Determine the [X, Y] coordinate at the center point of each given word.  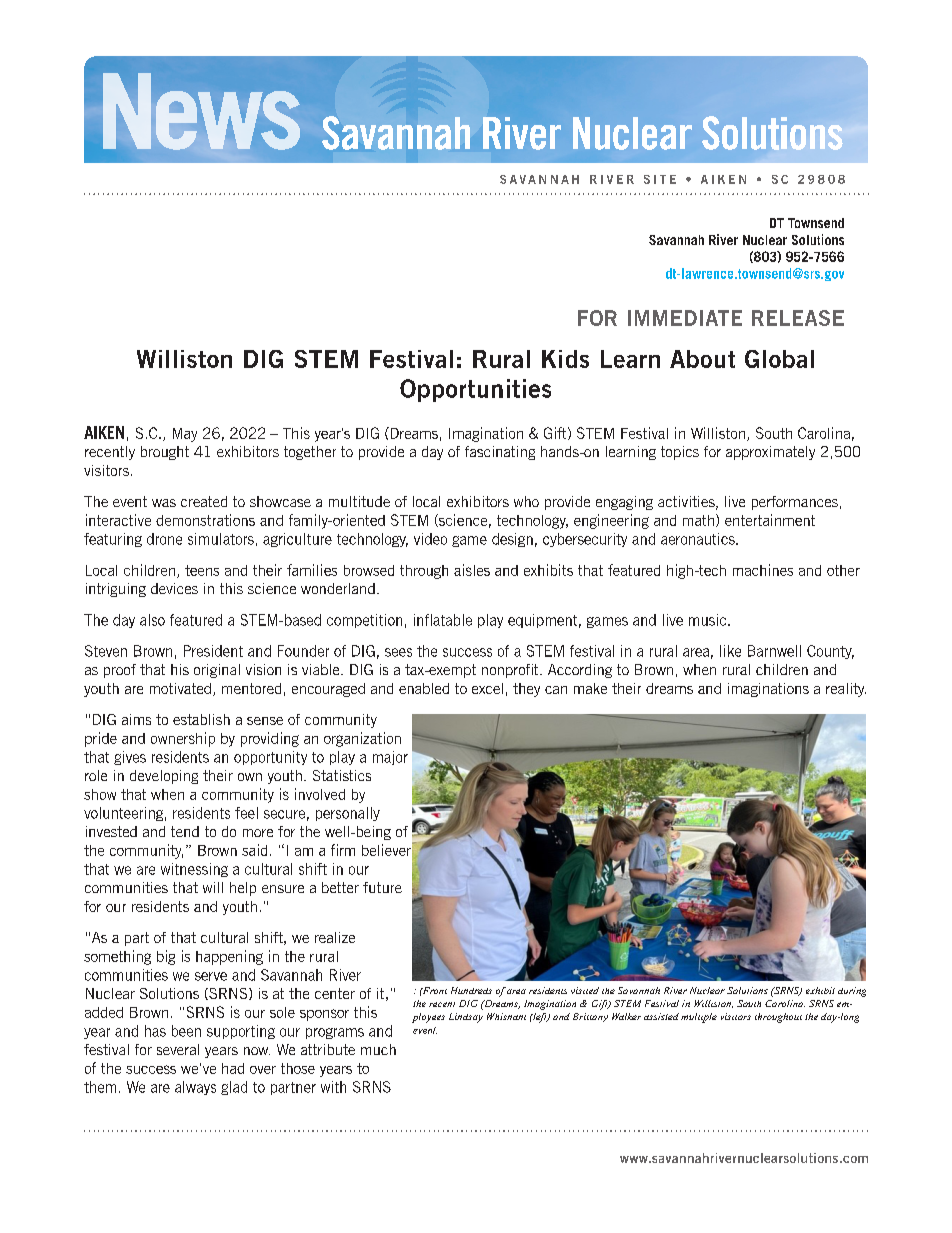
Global [779, 359]
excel [487, 688]
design [512, 540]
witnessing [194, 870]
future [382, 887]
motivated [180, 688]
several [178, 1049]
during [852, 992]
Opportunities [475, 390]
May [185, 435]
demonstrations [205, 520]
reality [846, 690]
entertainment [770, 520]
